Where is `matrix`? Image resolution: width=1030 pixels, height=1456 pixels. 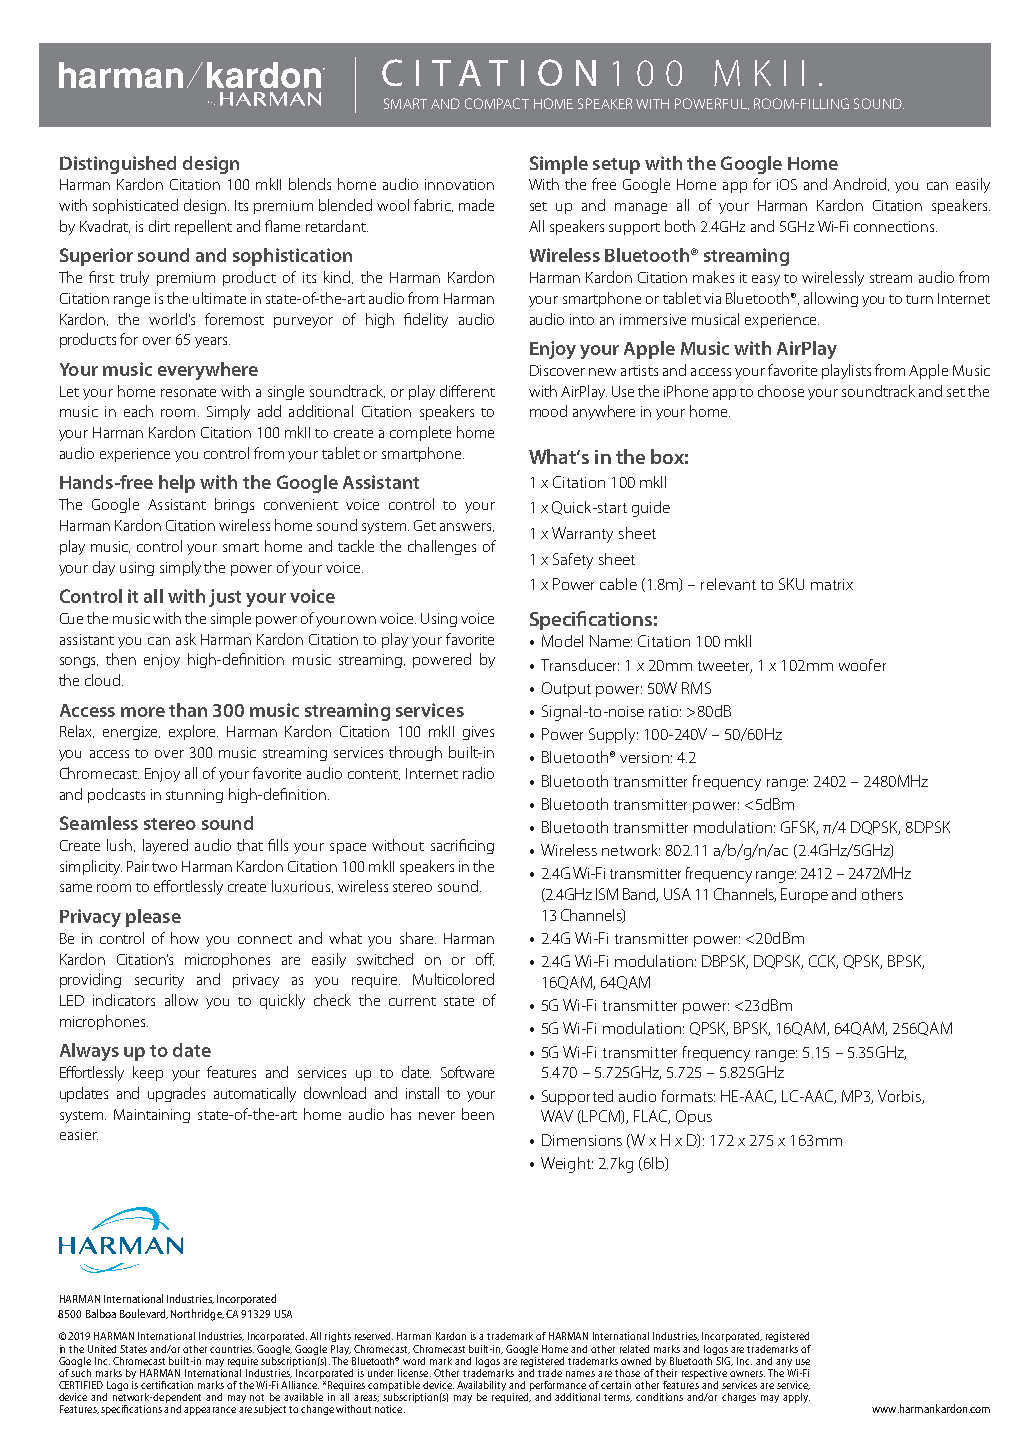 matrix is located at coordinates (832, 584).
